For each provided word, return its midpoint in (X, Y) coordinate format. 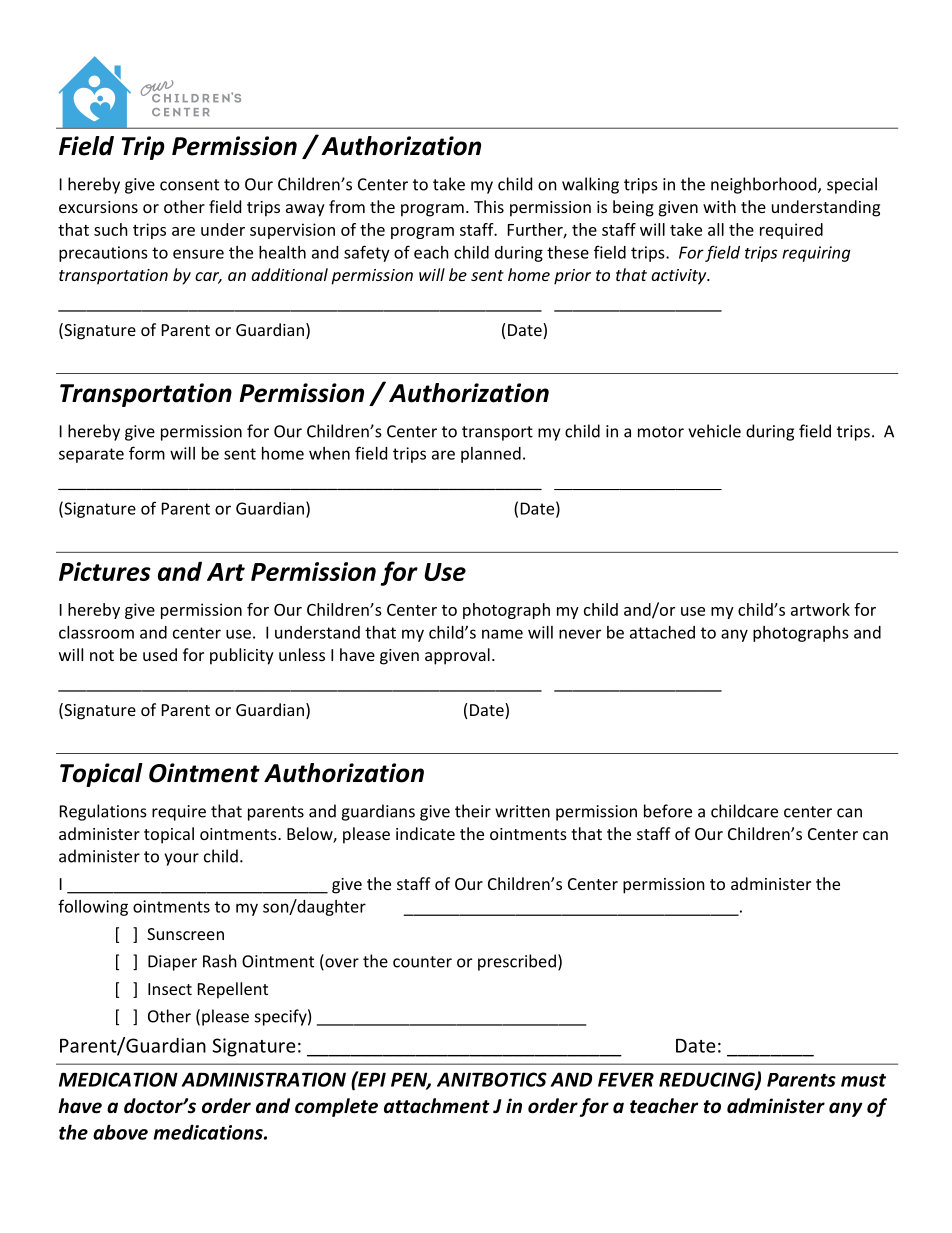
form (147, 453)
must (863, 1080)
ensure (198, 254)
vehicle (714, 431)
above (120, 1132)
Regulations (103, 812)
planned (491, 455)
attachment (437, 1106)
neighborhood (765, 185)
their (473, 811)
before (668, 811)
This (489, 206)
